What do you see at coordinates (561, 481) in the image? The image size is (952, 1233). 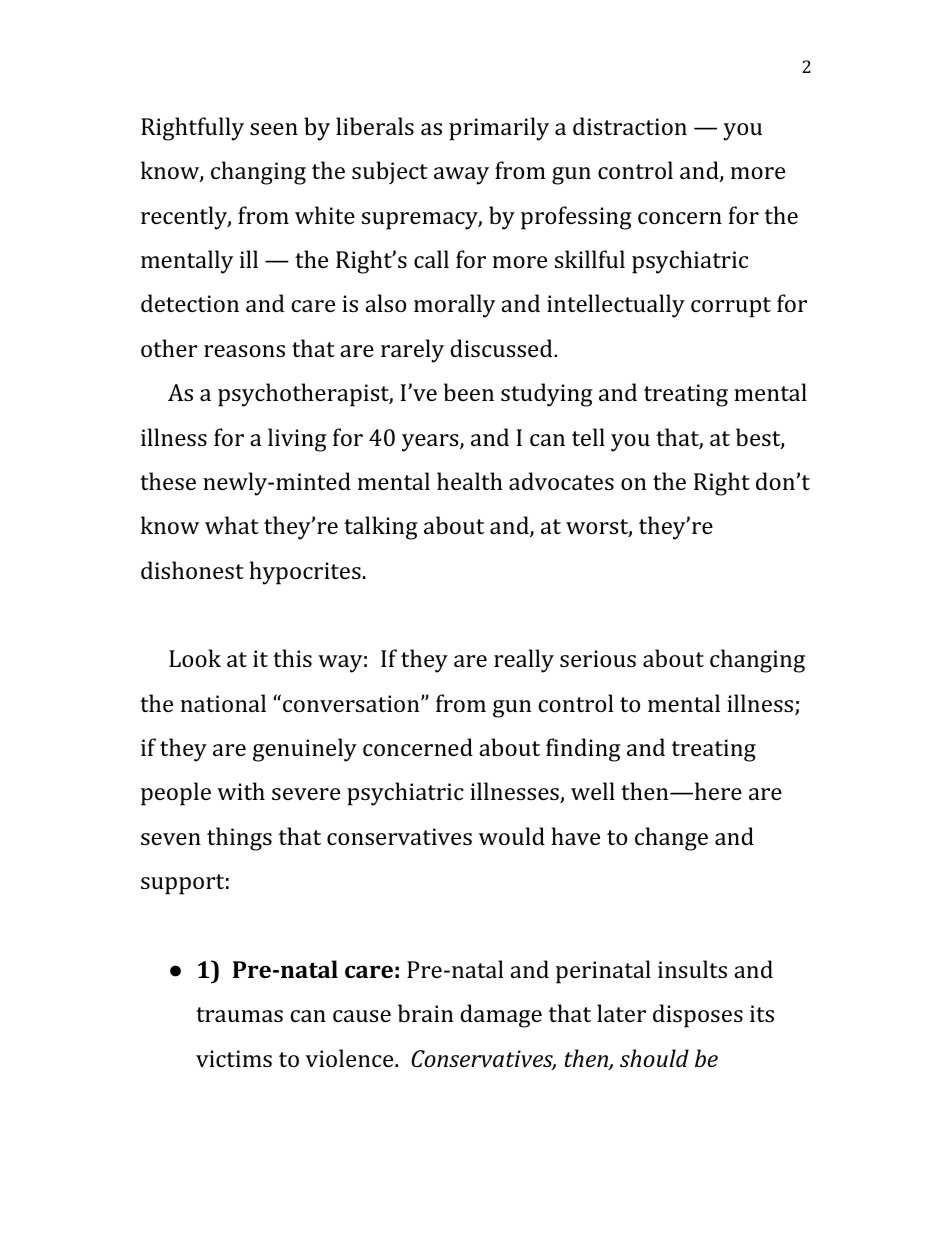 I see `advocates` at bounding box center [561, 481].
